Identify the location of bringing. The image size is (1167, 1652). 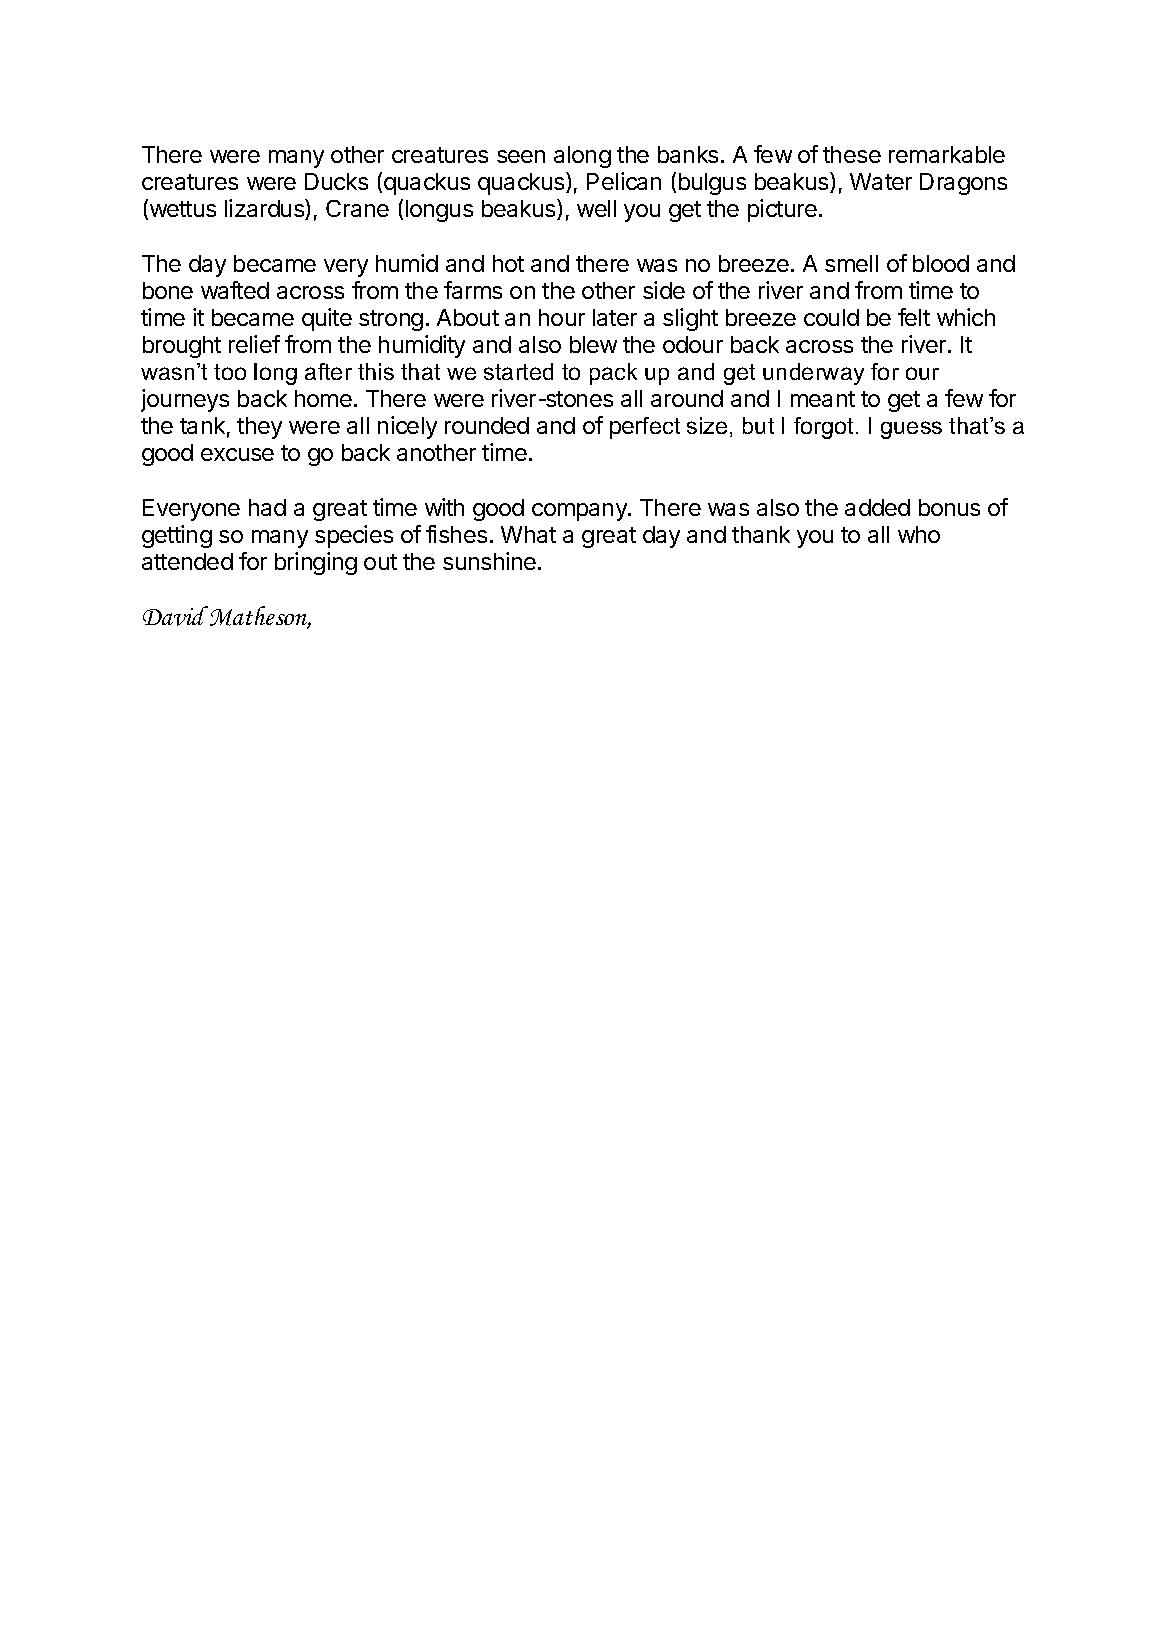
(316, 563).
